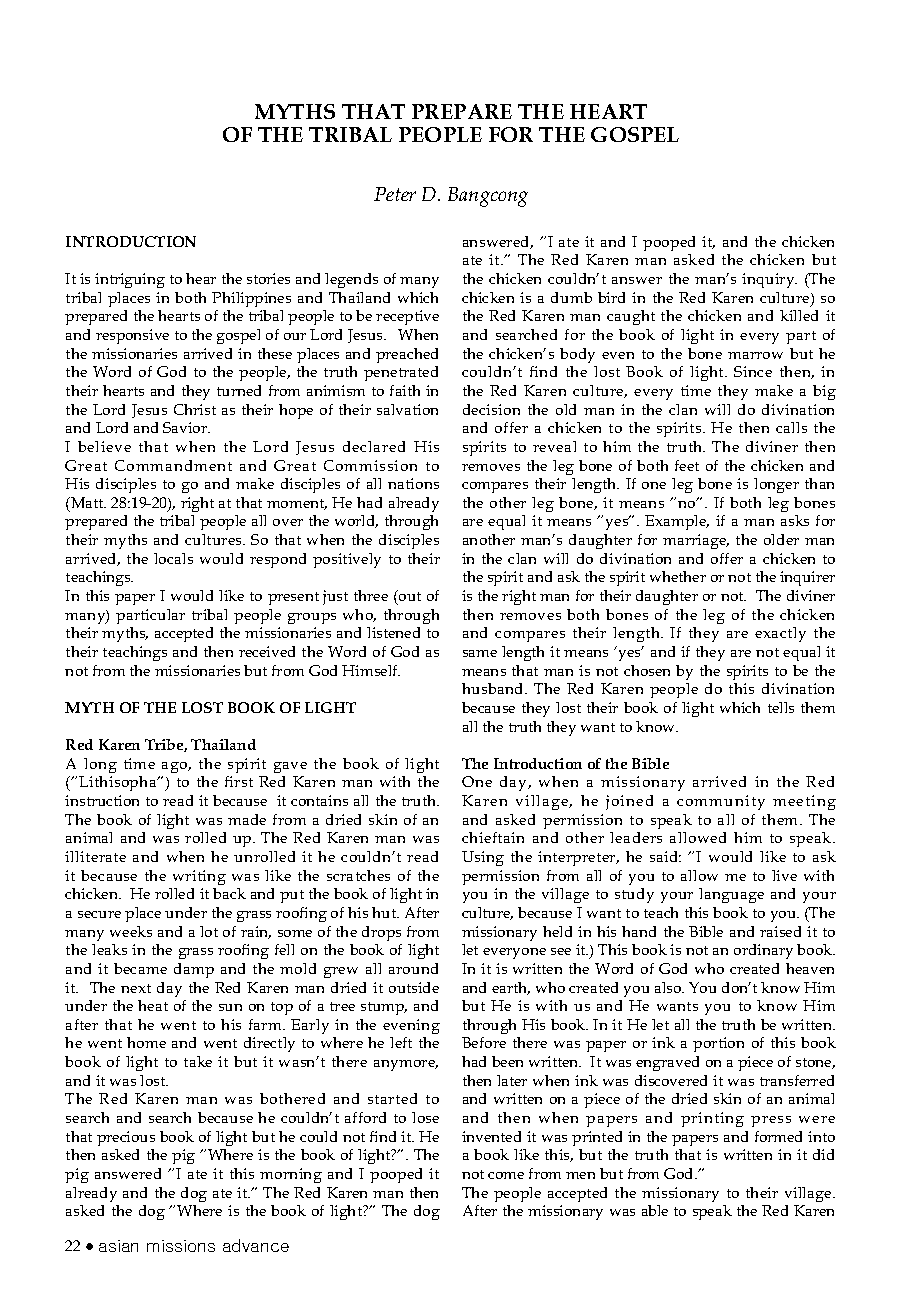  I want to click on Using, so click(483, 858).
